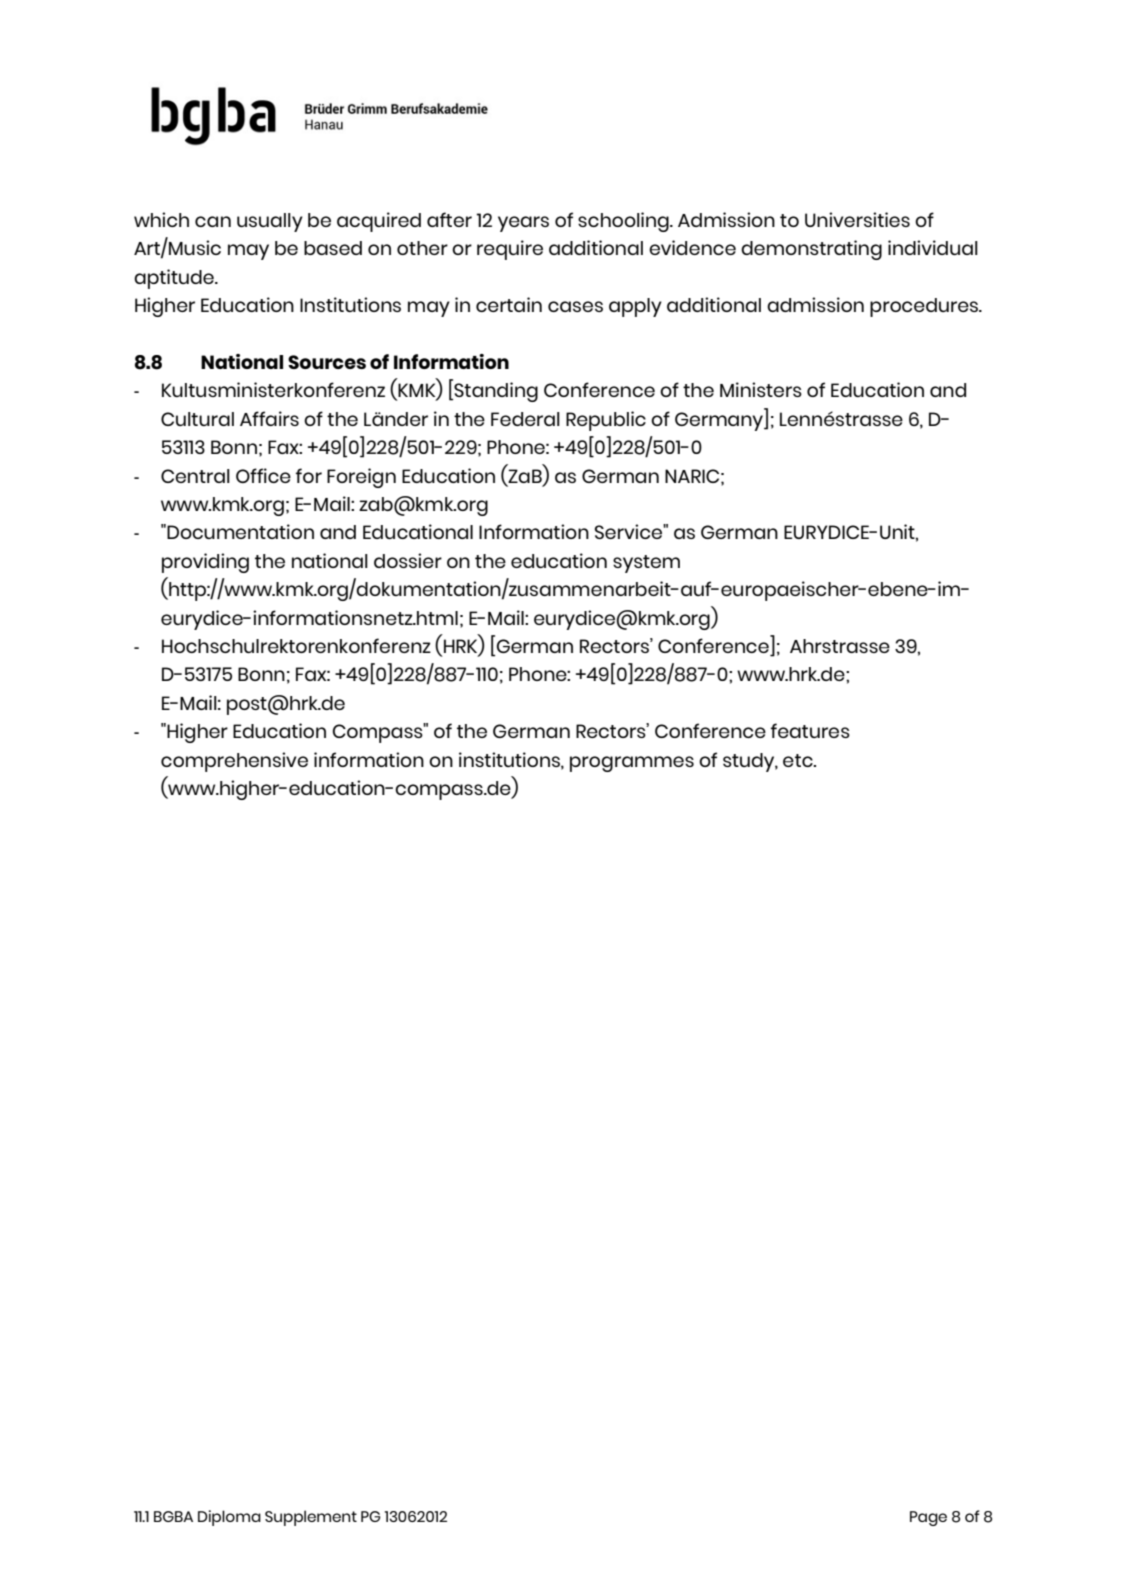 This screenshot has width=1127, height=1594. I want to click on require, so click(510, 250).
